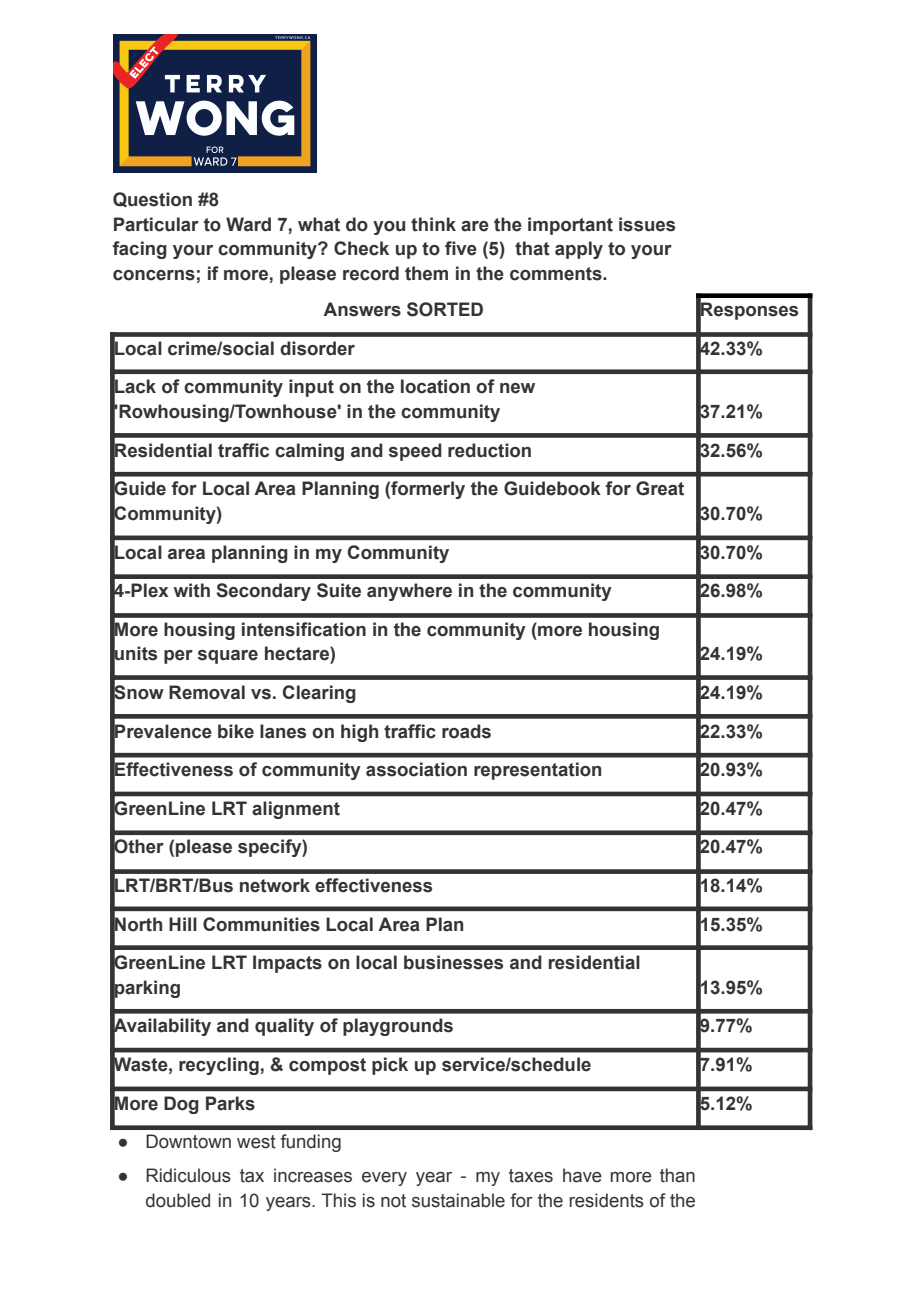 This screenshot has width=924, height=1307. I want to click on every, so click(384, 1179).
